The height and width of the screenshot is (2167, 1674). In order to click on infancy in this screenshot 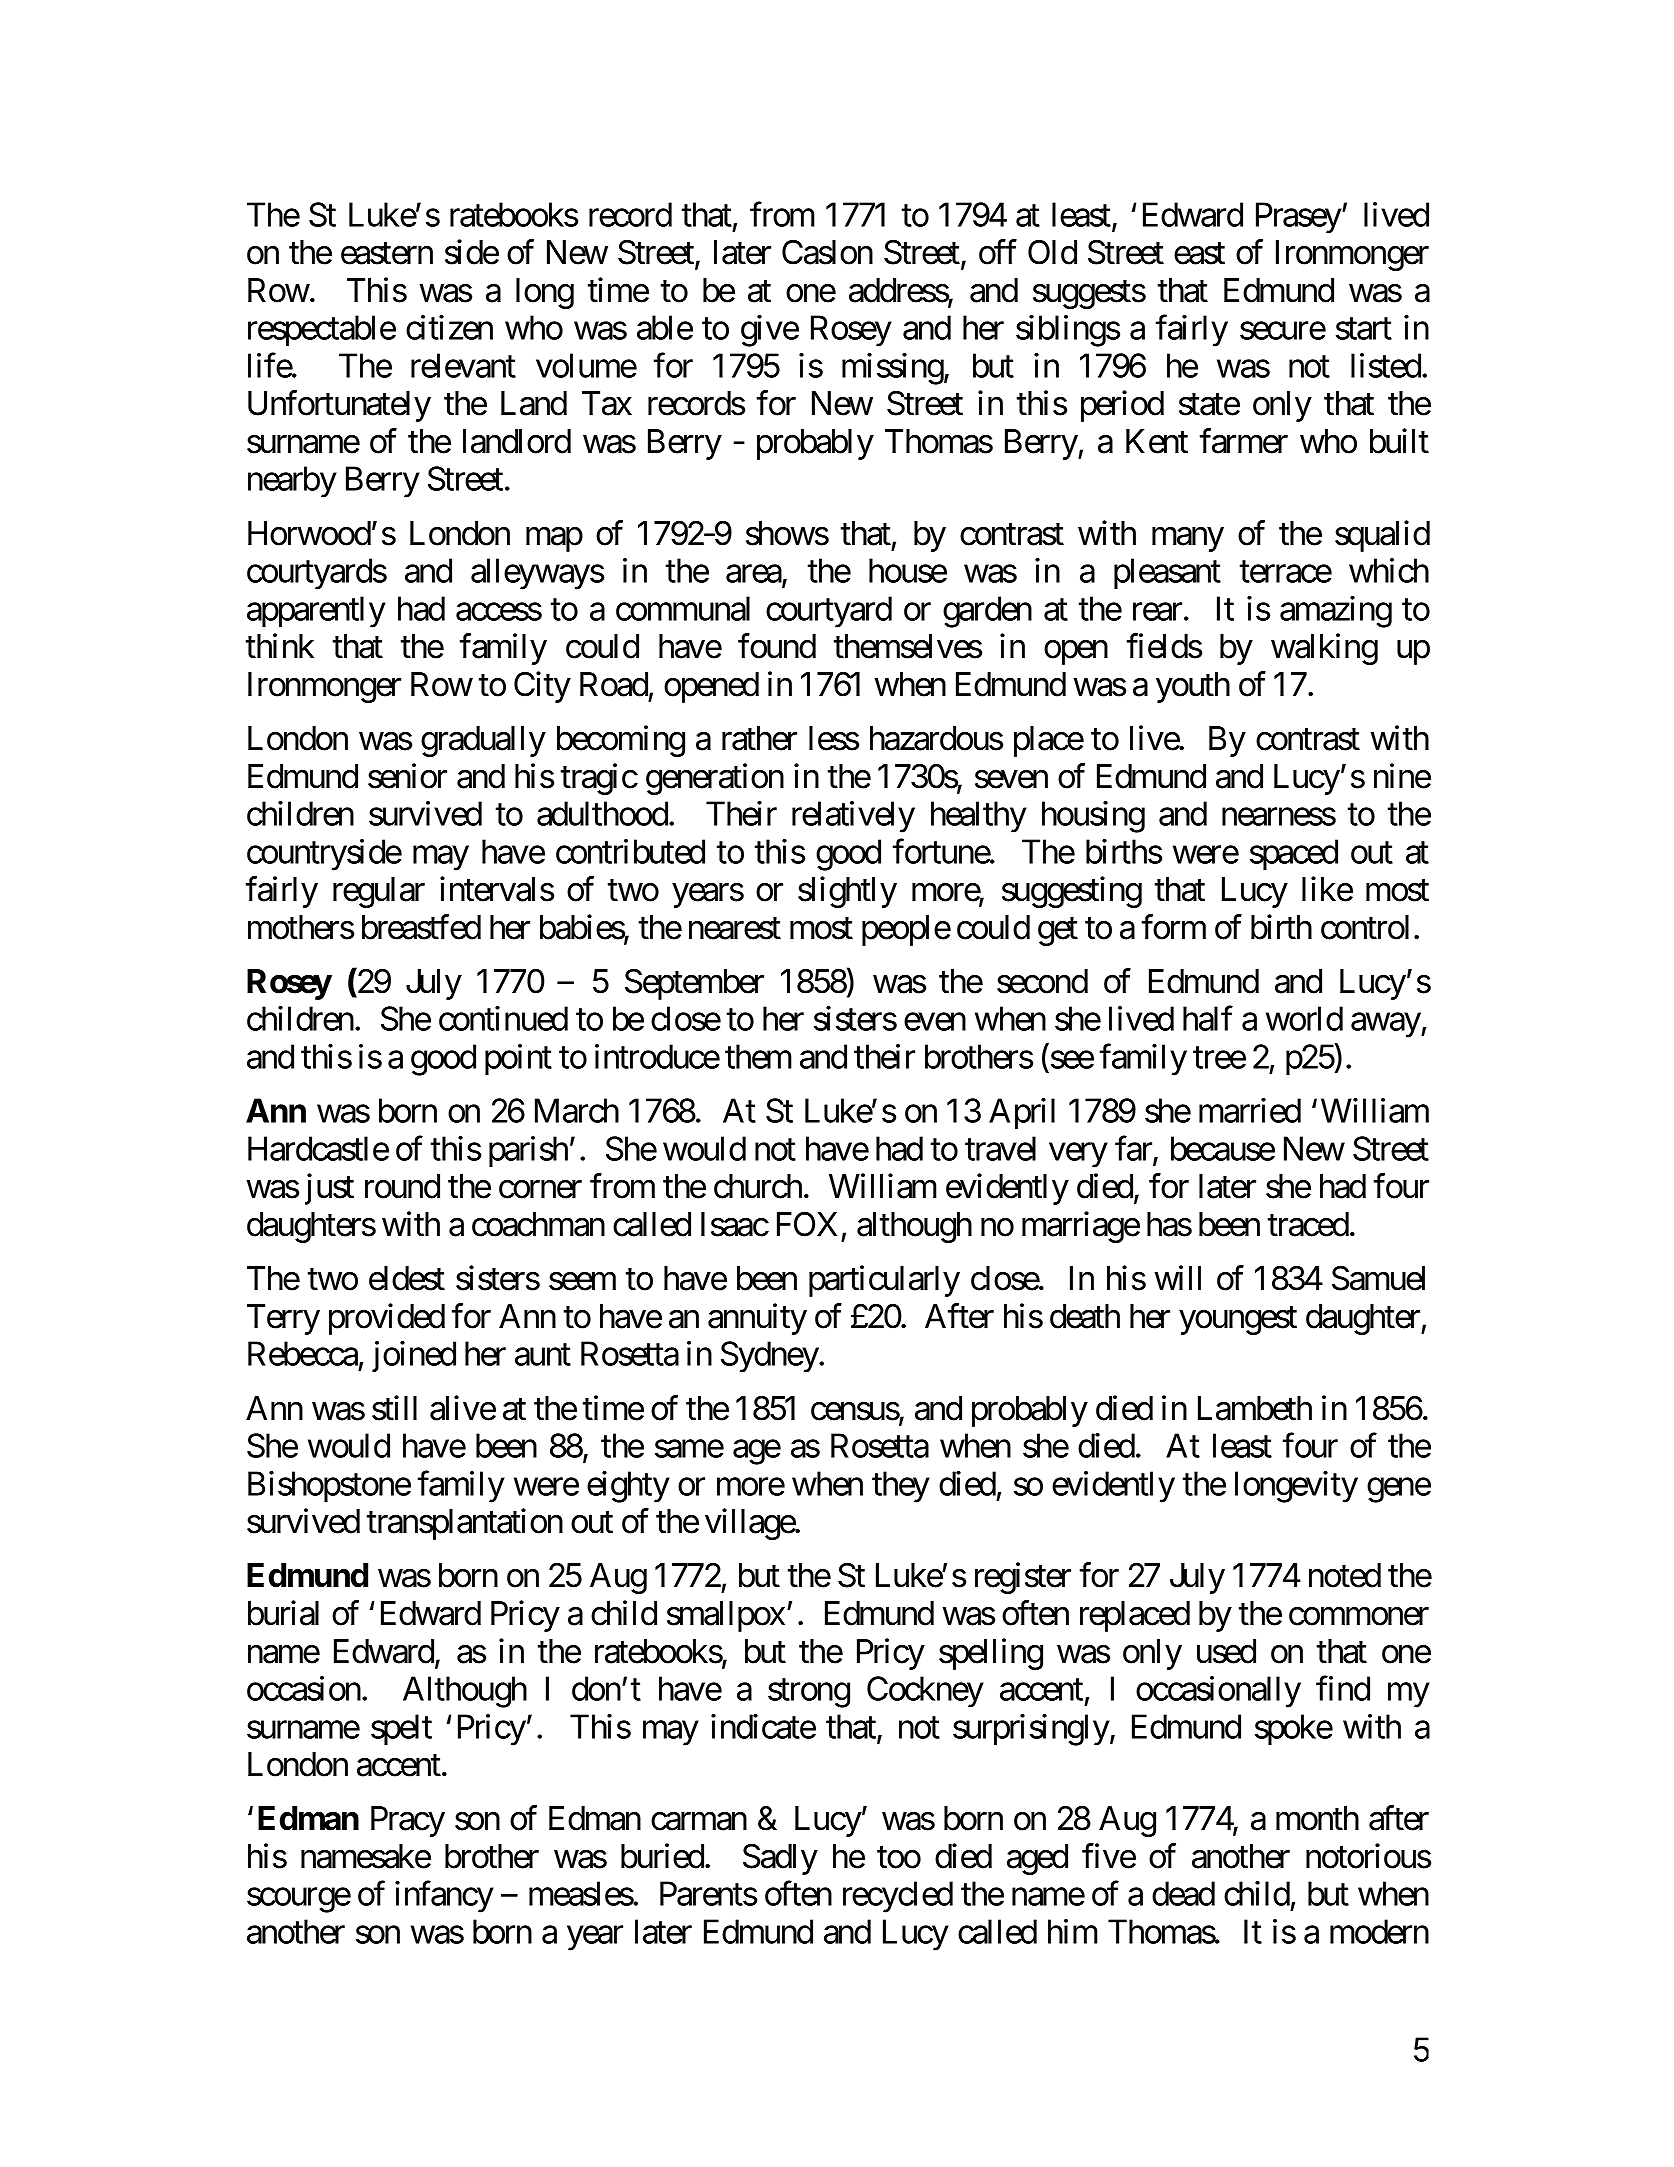, I will do `click(444, 1897)`.
